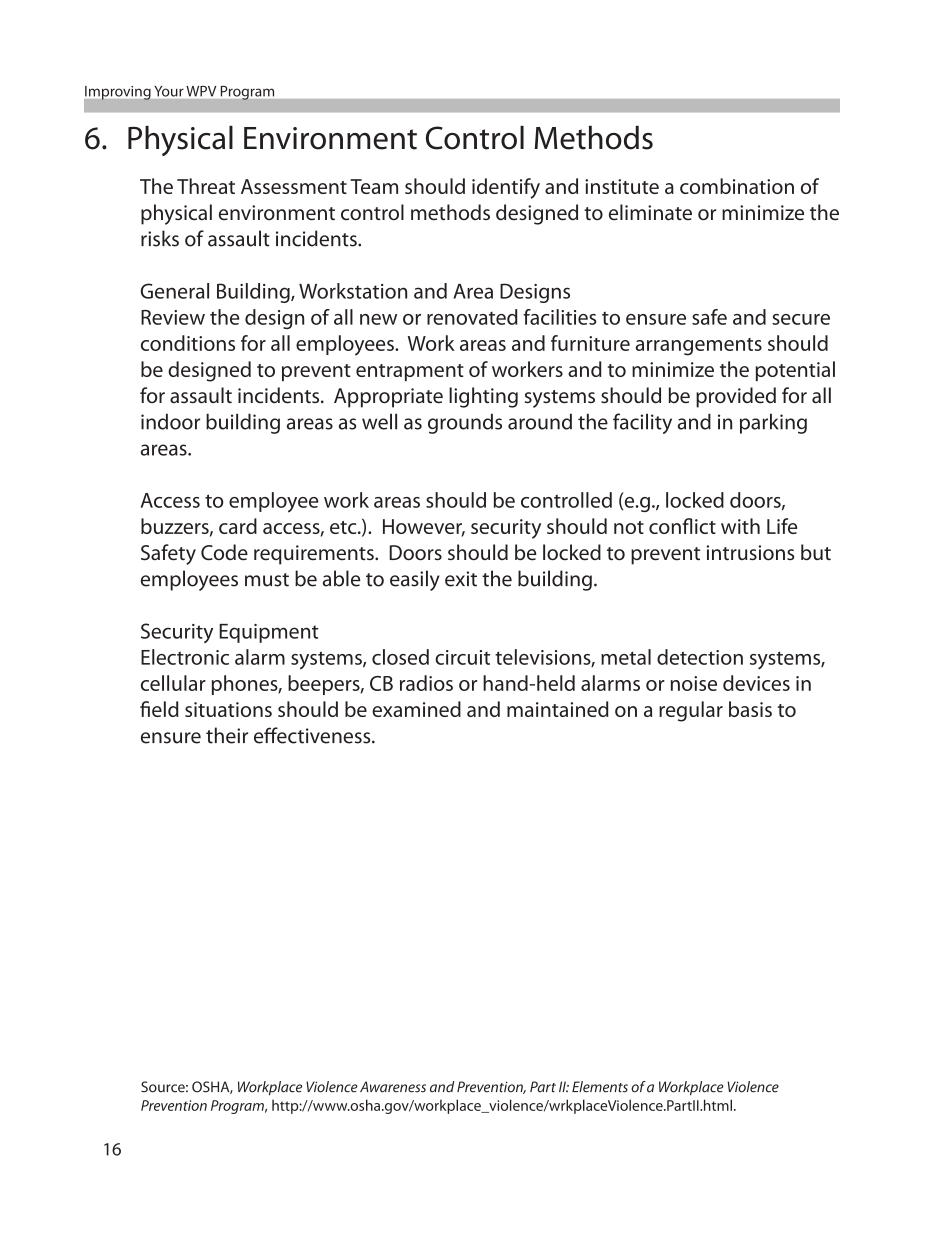 Image resolution: width=952 pixels, height=1233 pixels. I want to click on maintained, so click(558, 709).
